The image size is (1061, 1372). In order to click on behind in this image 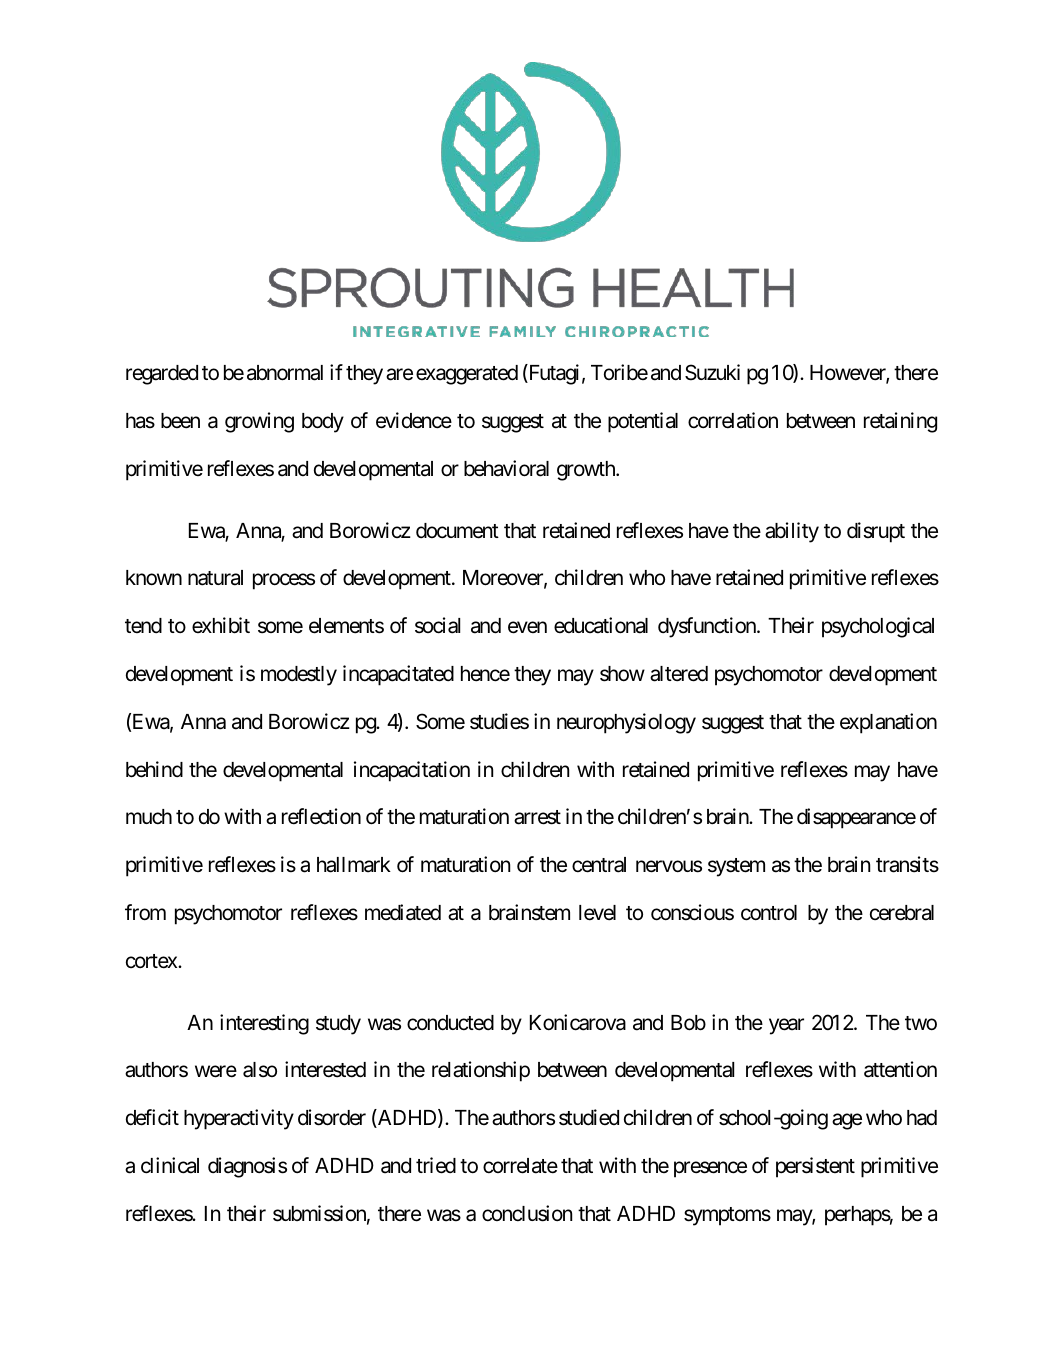, I will do `click(154, 769)`.
